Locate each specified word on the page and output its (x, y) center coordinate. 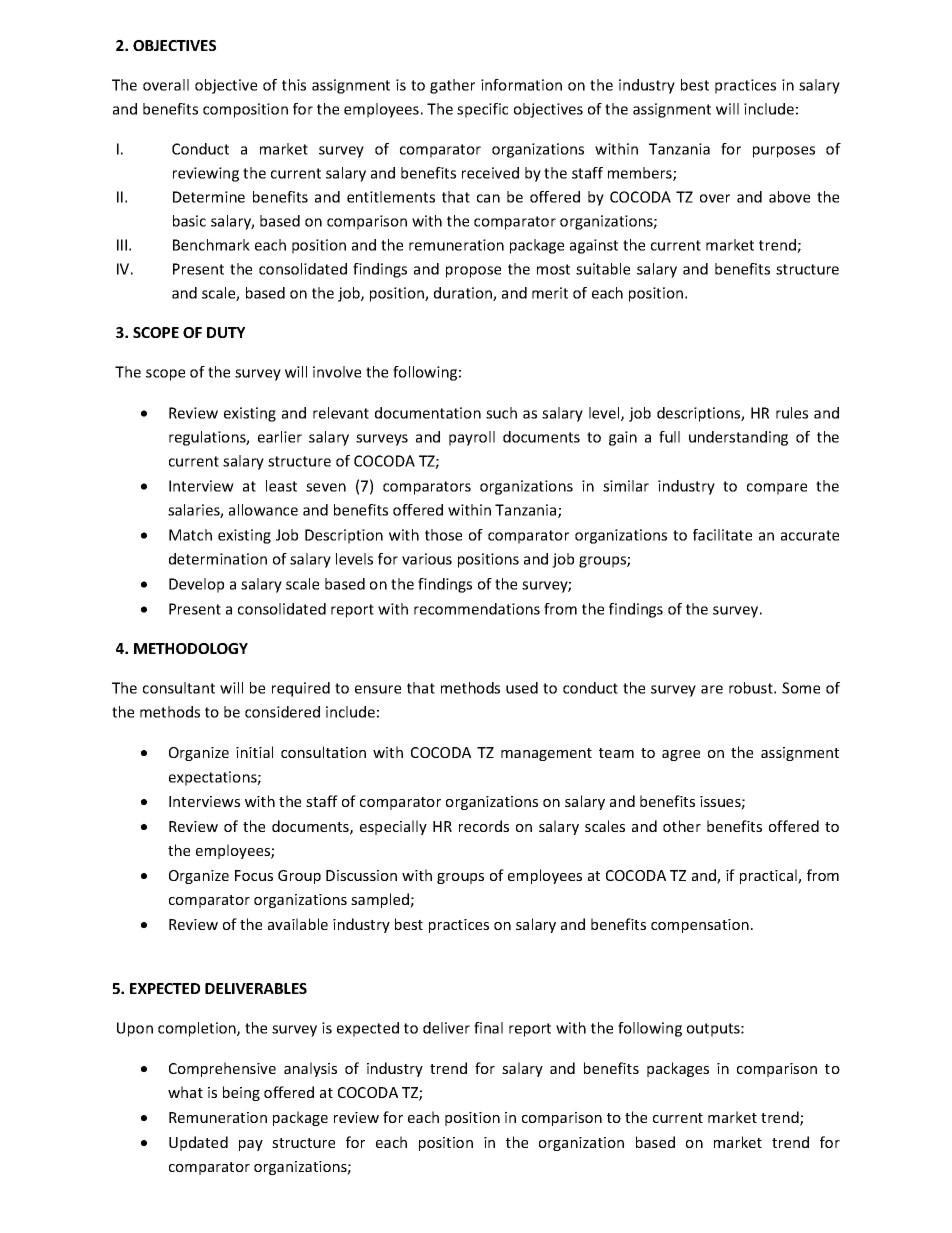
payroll (472, 438)
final (488, 1028)
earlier (280, 437)
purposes (784, 152)
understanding (738, 438)
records (484, 826)
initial (254, 752)
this (294, 85)
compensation (700, 926)
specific (482, 110)
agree (681, 755)
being (241, 1093)
